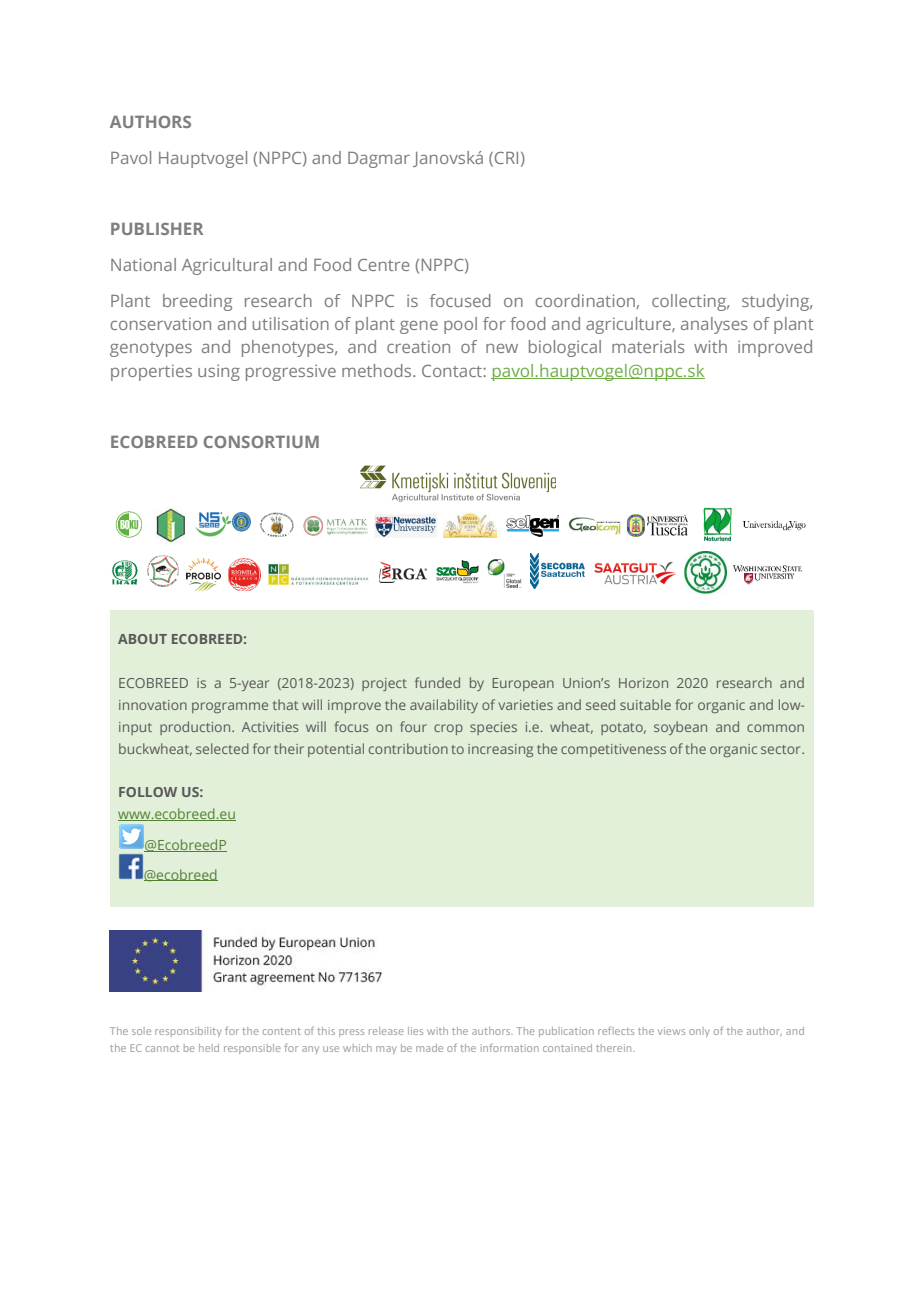  I want to click on CRI, so click(506, 158).
